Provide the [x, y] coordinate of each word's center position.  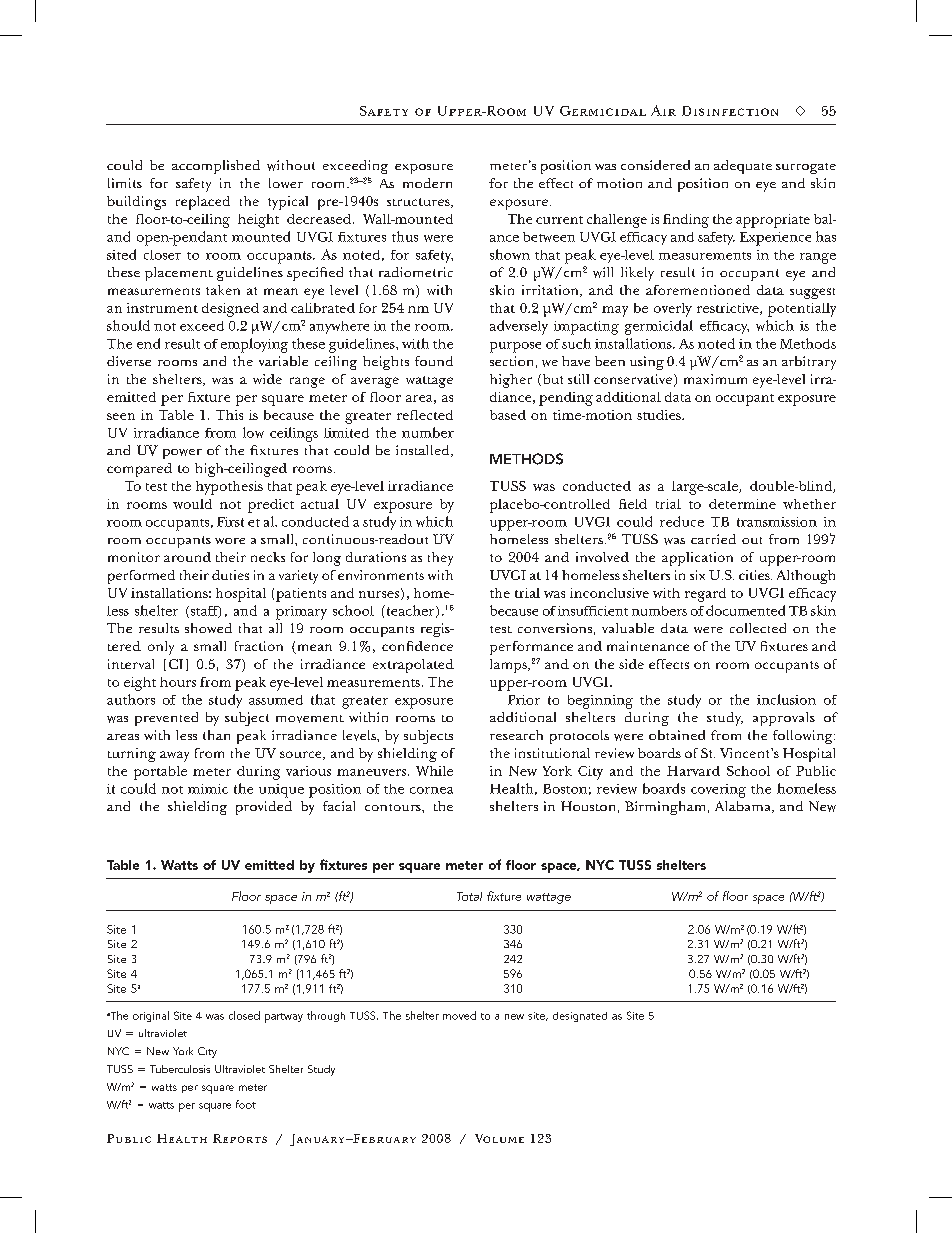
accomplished [216, 167]
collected [758, 628]
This [229, 415]
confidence [417, 646]
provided [264, 808]
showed [208, 628]
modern [427, 183]
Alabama [744, 807]
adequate [743, 167]
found [434, 361]
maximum [715, 379]
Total [469, 896]
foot [246, 1104]
